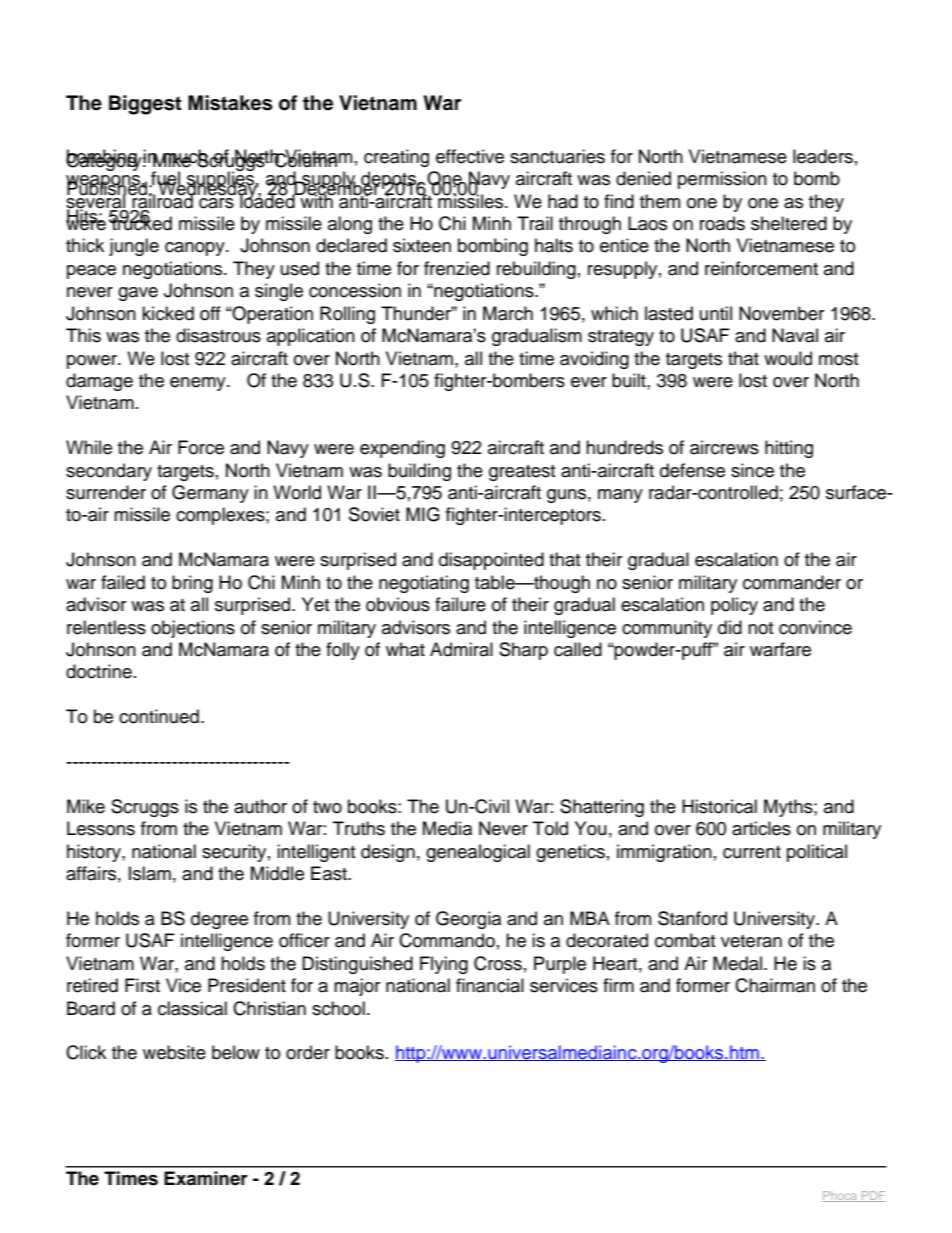 The image size is (952, 1233). I want to click on Biggest, so click(145, 105).
